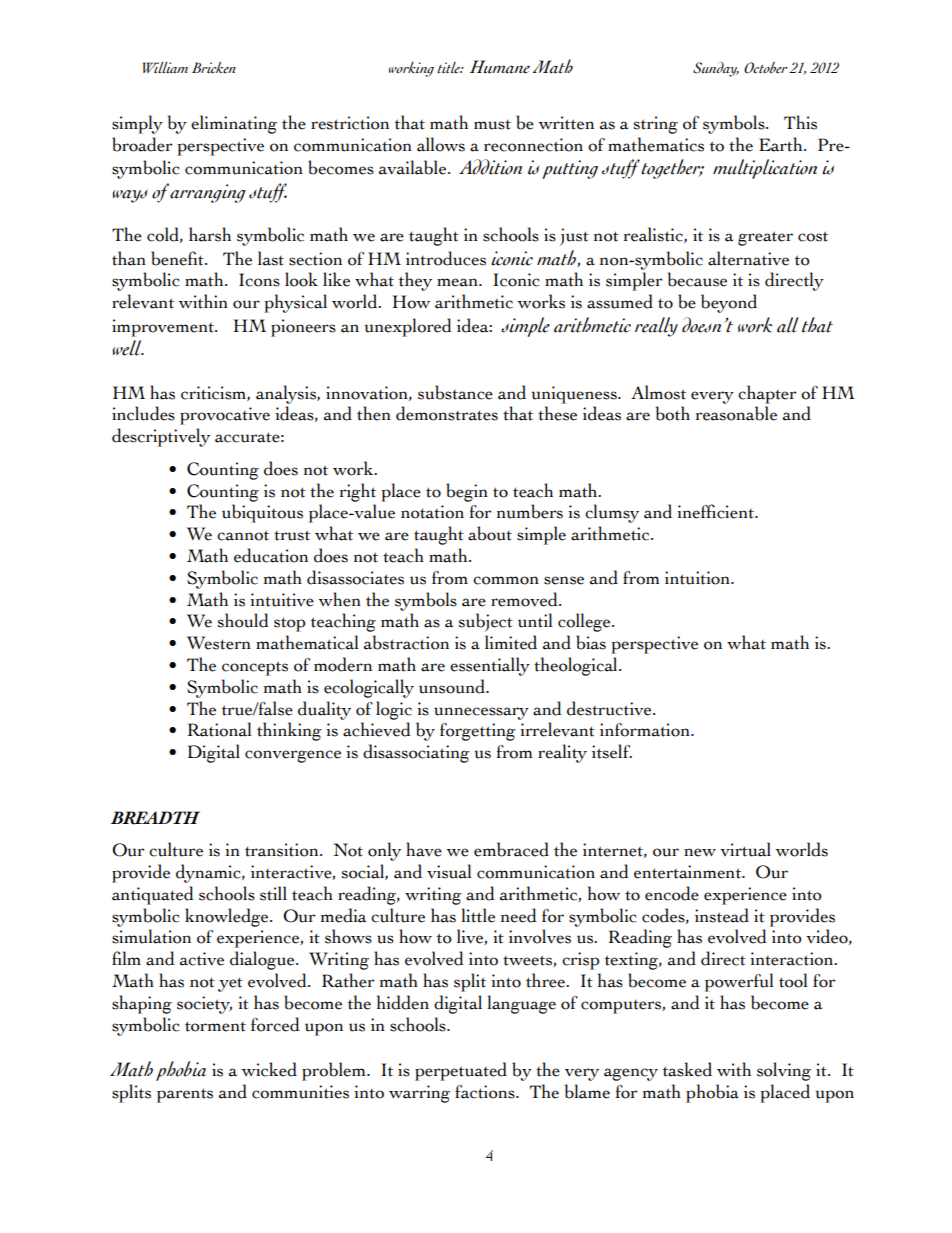 The width and height of the screenshot is (952, 1233). What do you see at coordinates (219, 729) in the screenshot?
I see `Rational` at bounding box center [219, 729].
